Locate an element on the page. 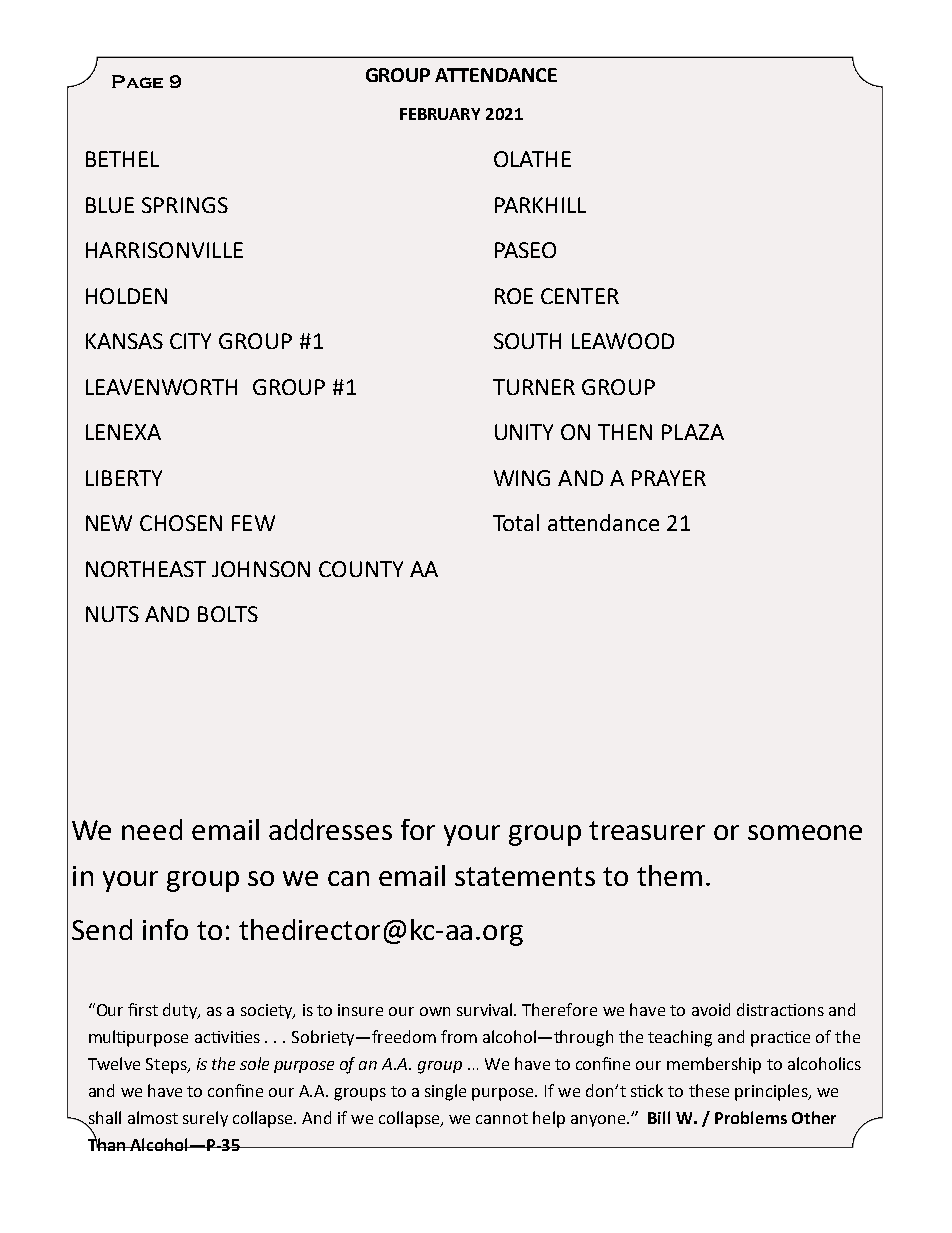  Problems is located at coordinates (751, 1117).
